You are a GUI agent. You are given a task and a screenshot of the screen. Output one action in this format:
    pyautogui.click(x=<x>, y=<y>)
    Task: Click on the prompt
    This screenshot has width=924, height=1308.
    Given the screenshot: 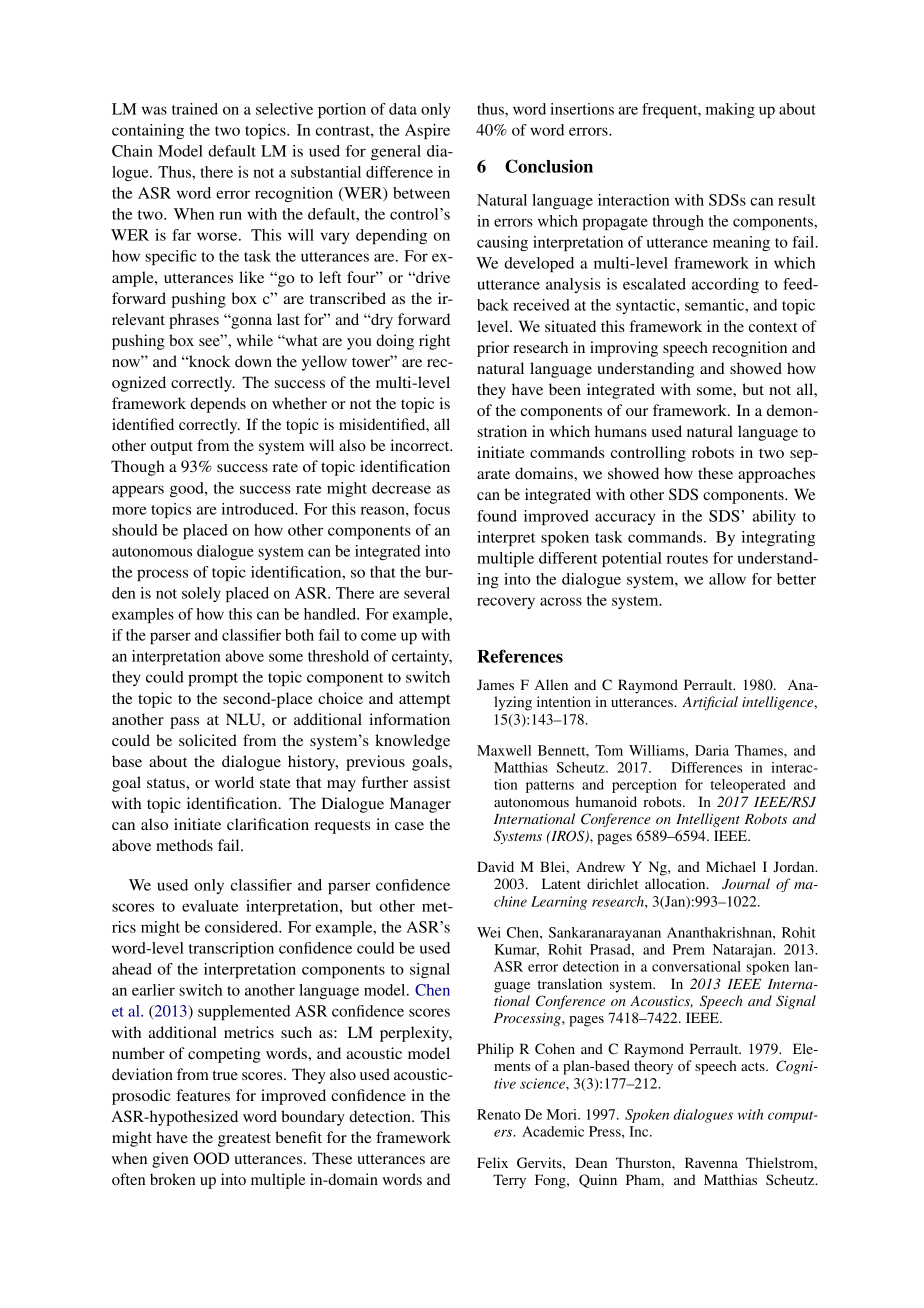 What is the action you would take?
    pyautogui.click(x=213, y=679)
